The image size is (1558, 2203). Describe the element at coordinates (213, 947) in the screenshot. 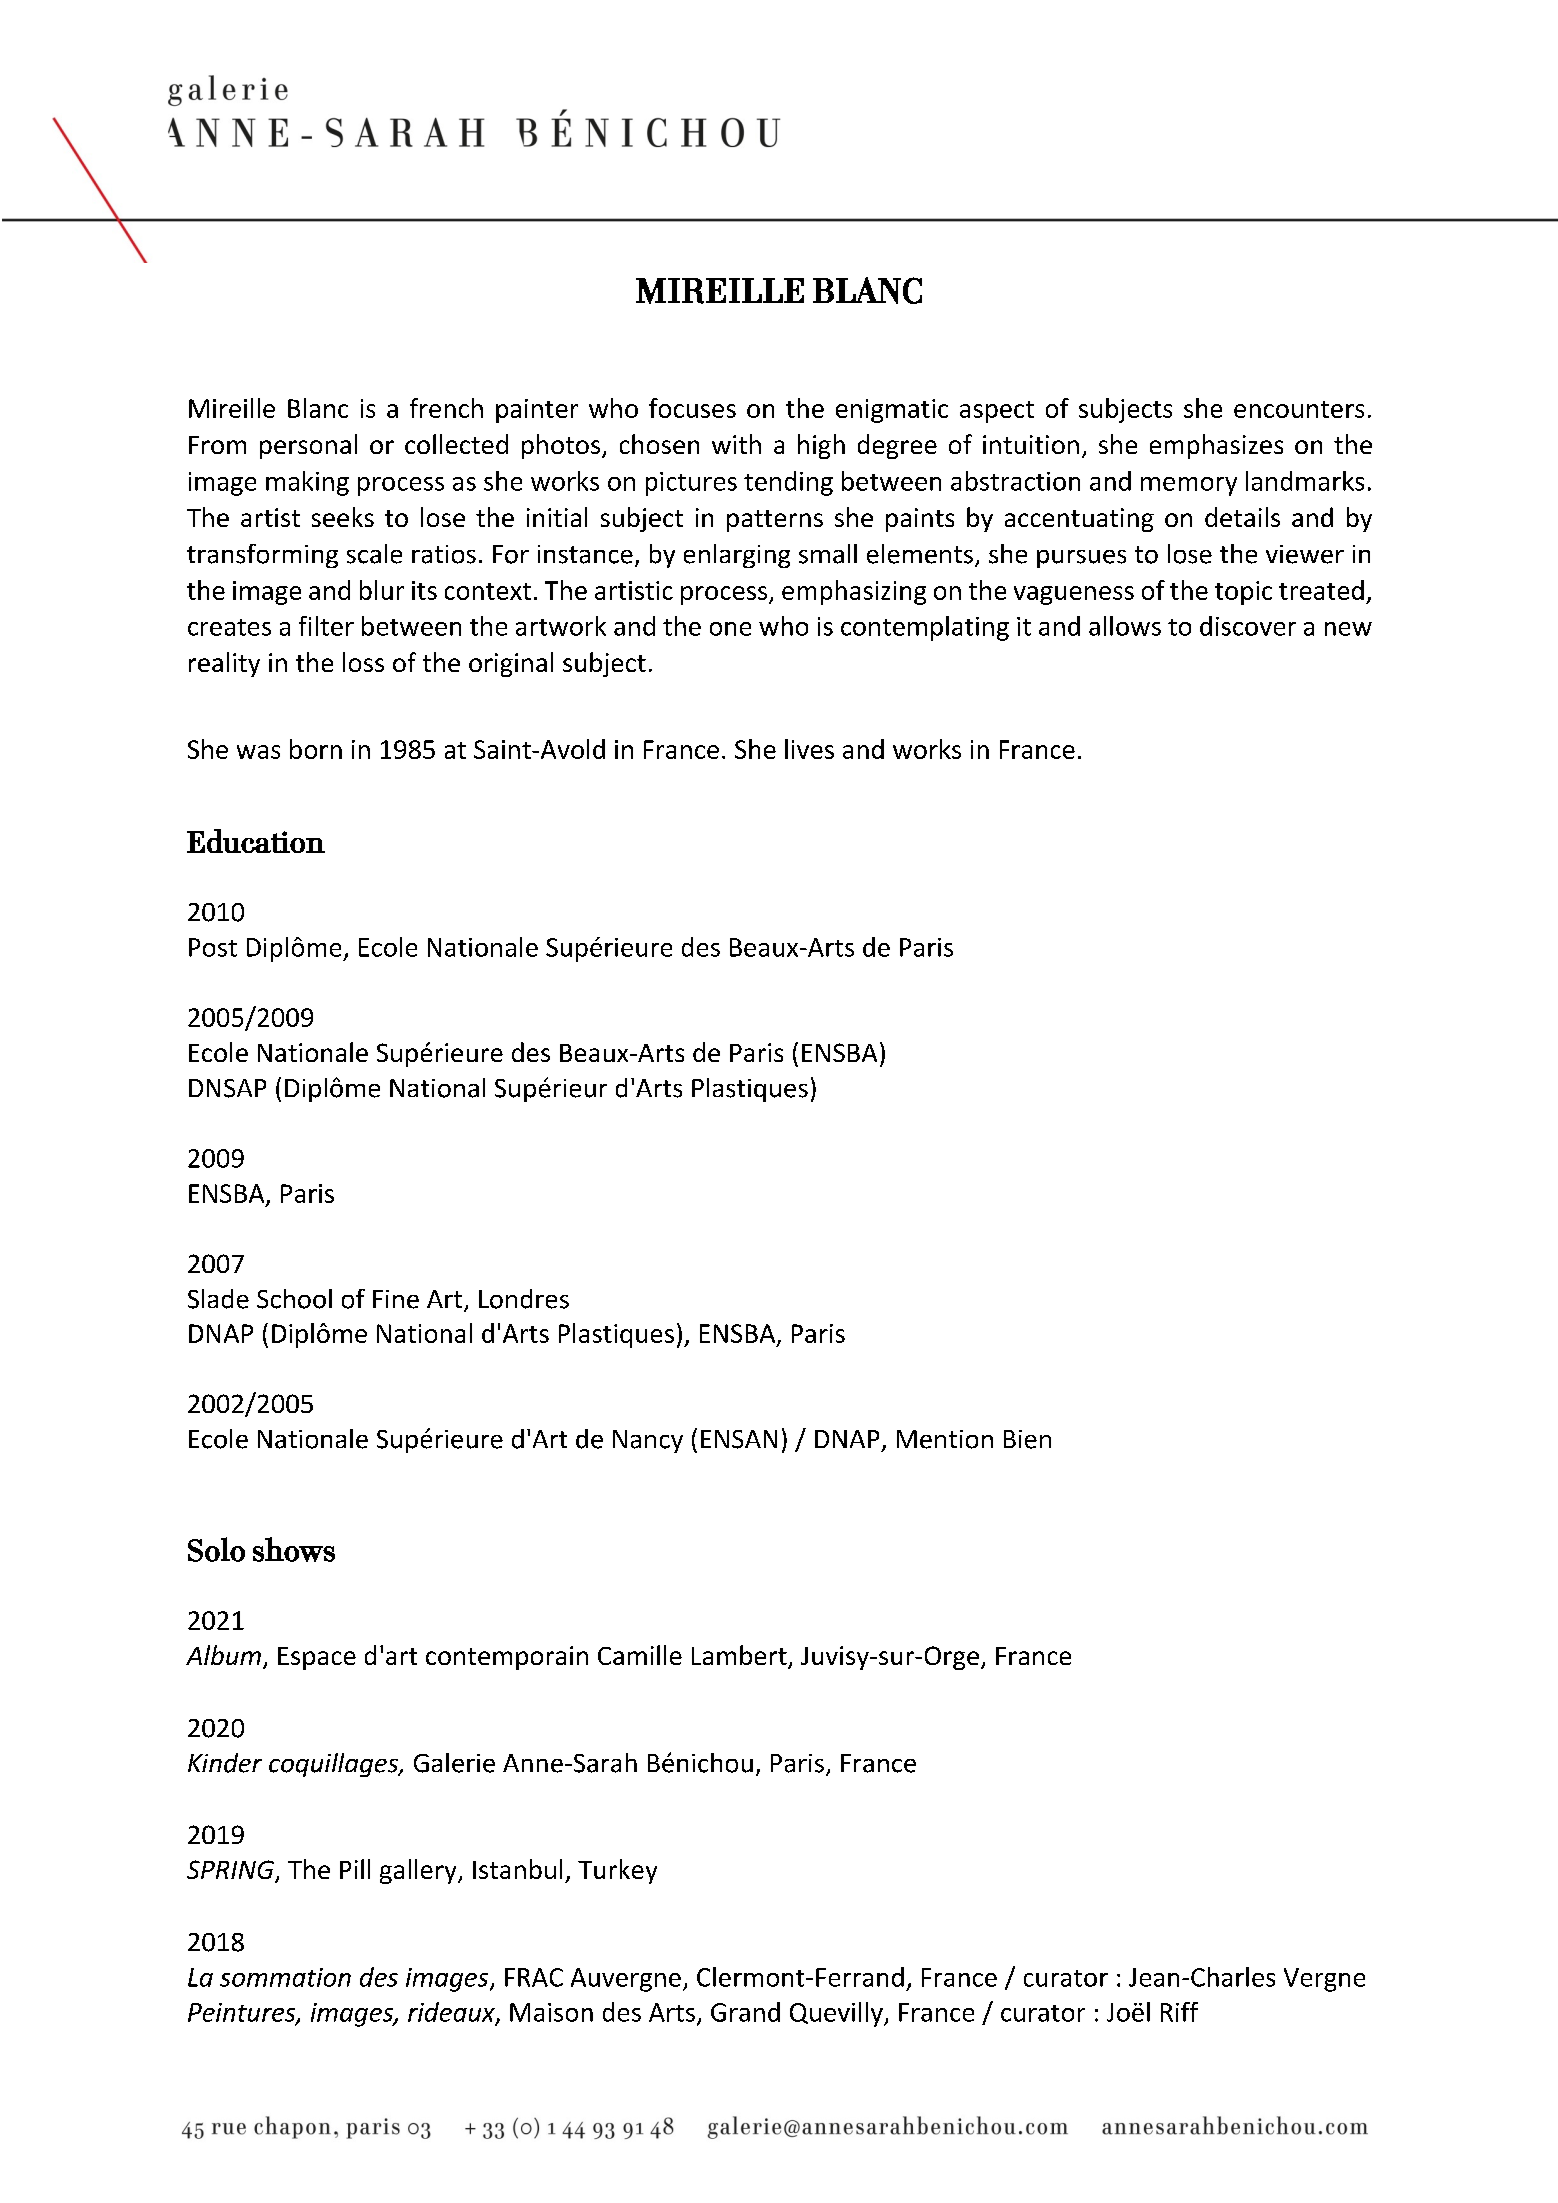

I see `Post` at that location.
